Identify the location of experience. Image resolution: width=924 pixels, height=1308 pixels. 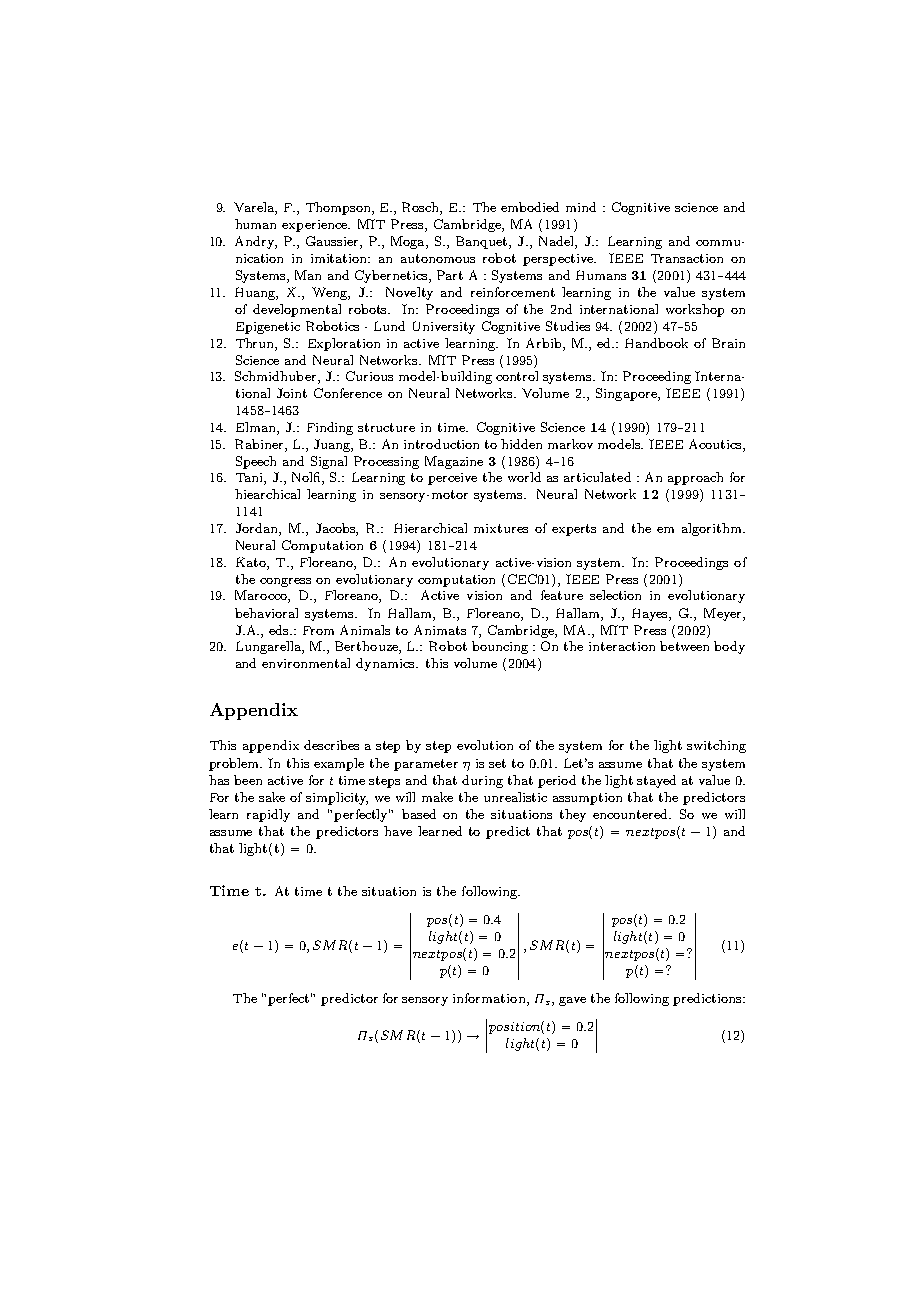
(316, 226).
